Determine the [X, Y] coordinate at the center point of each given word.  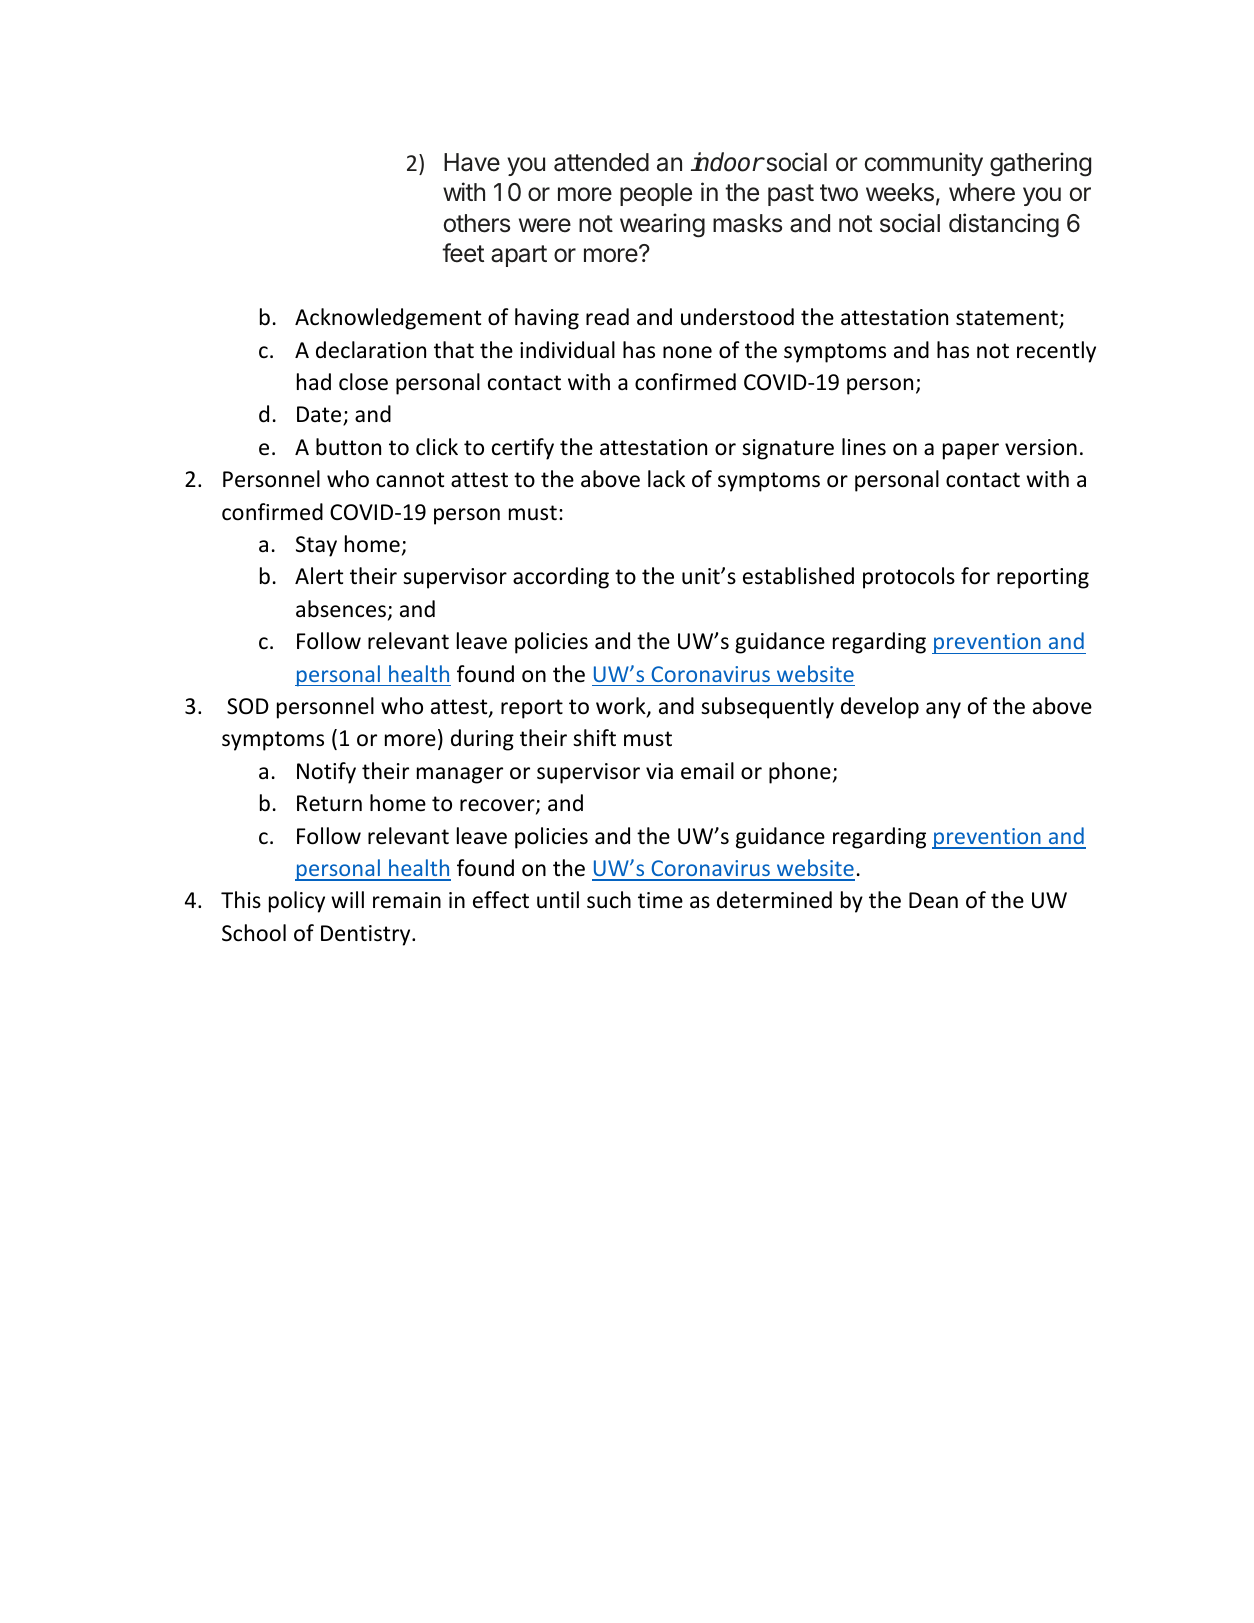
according [561, 578]
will [347, 899]
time [660, 900]
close [363, 382]
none [687, 352]
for [975, 576]
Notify [326, 773]
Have [472, 162]
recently [1056, 352]
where [982, 192]
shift [594, 737]
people [656, 194]
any [943, 710]
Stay [316, 546]
